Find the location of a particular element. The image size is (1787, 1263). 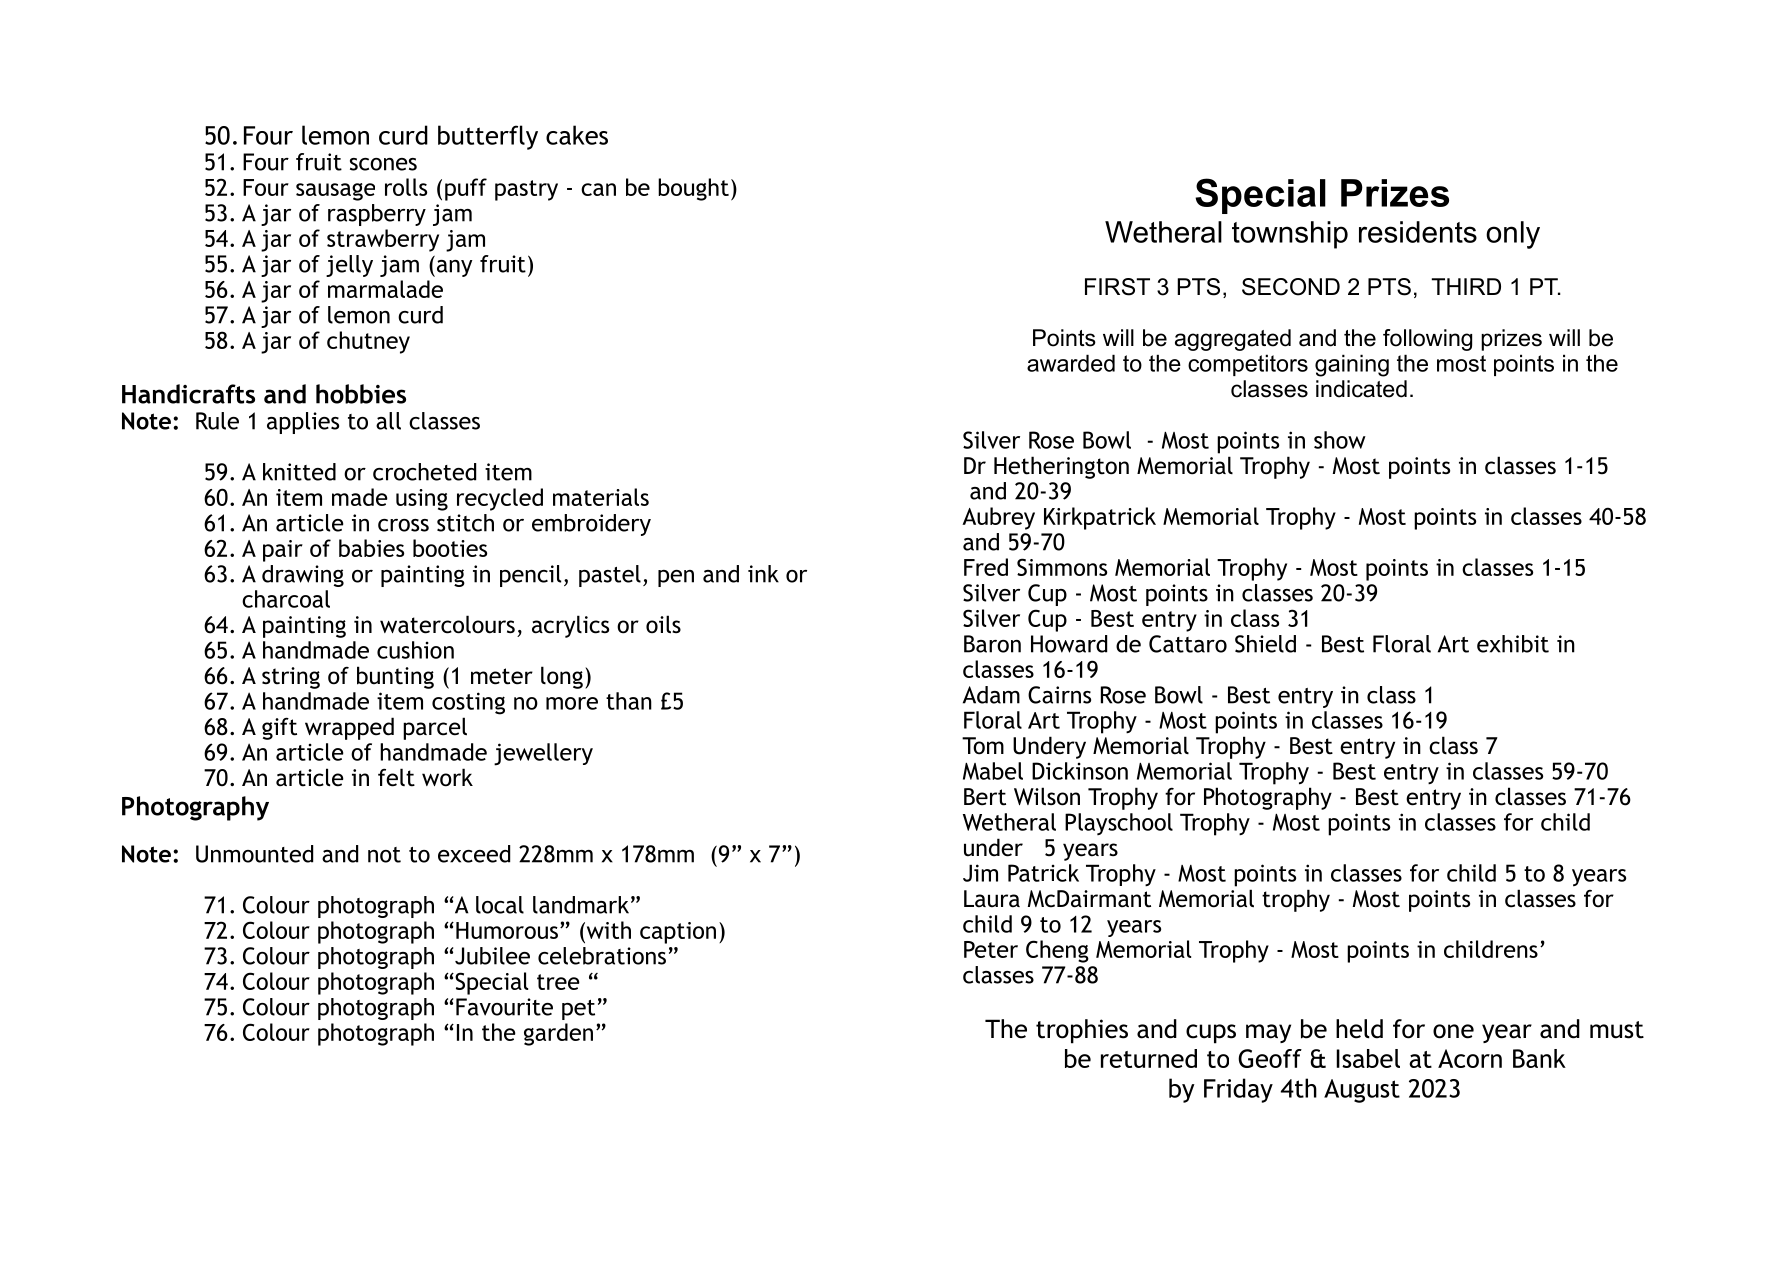

trophies is located at coordinates (1082, 1031).
